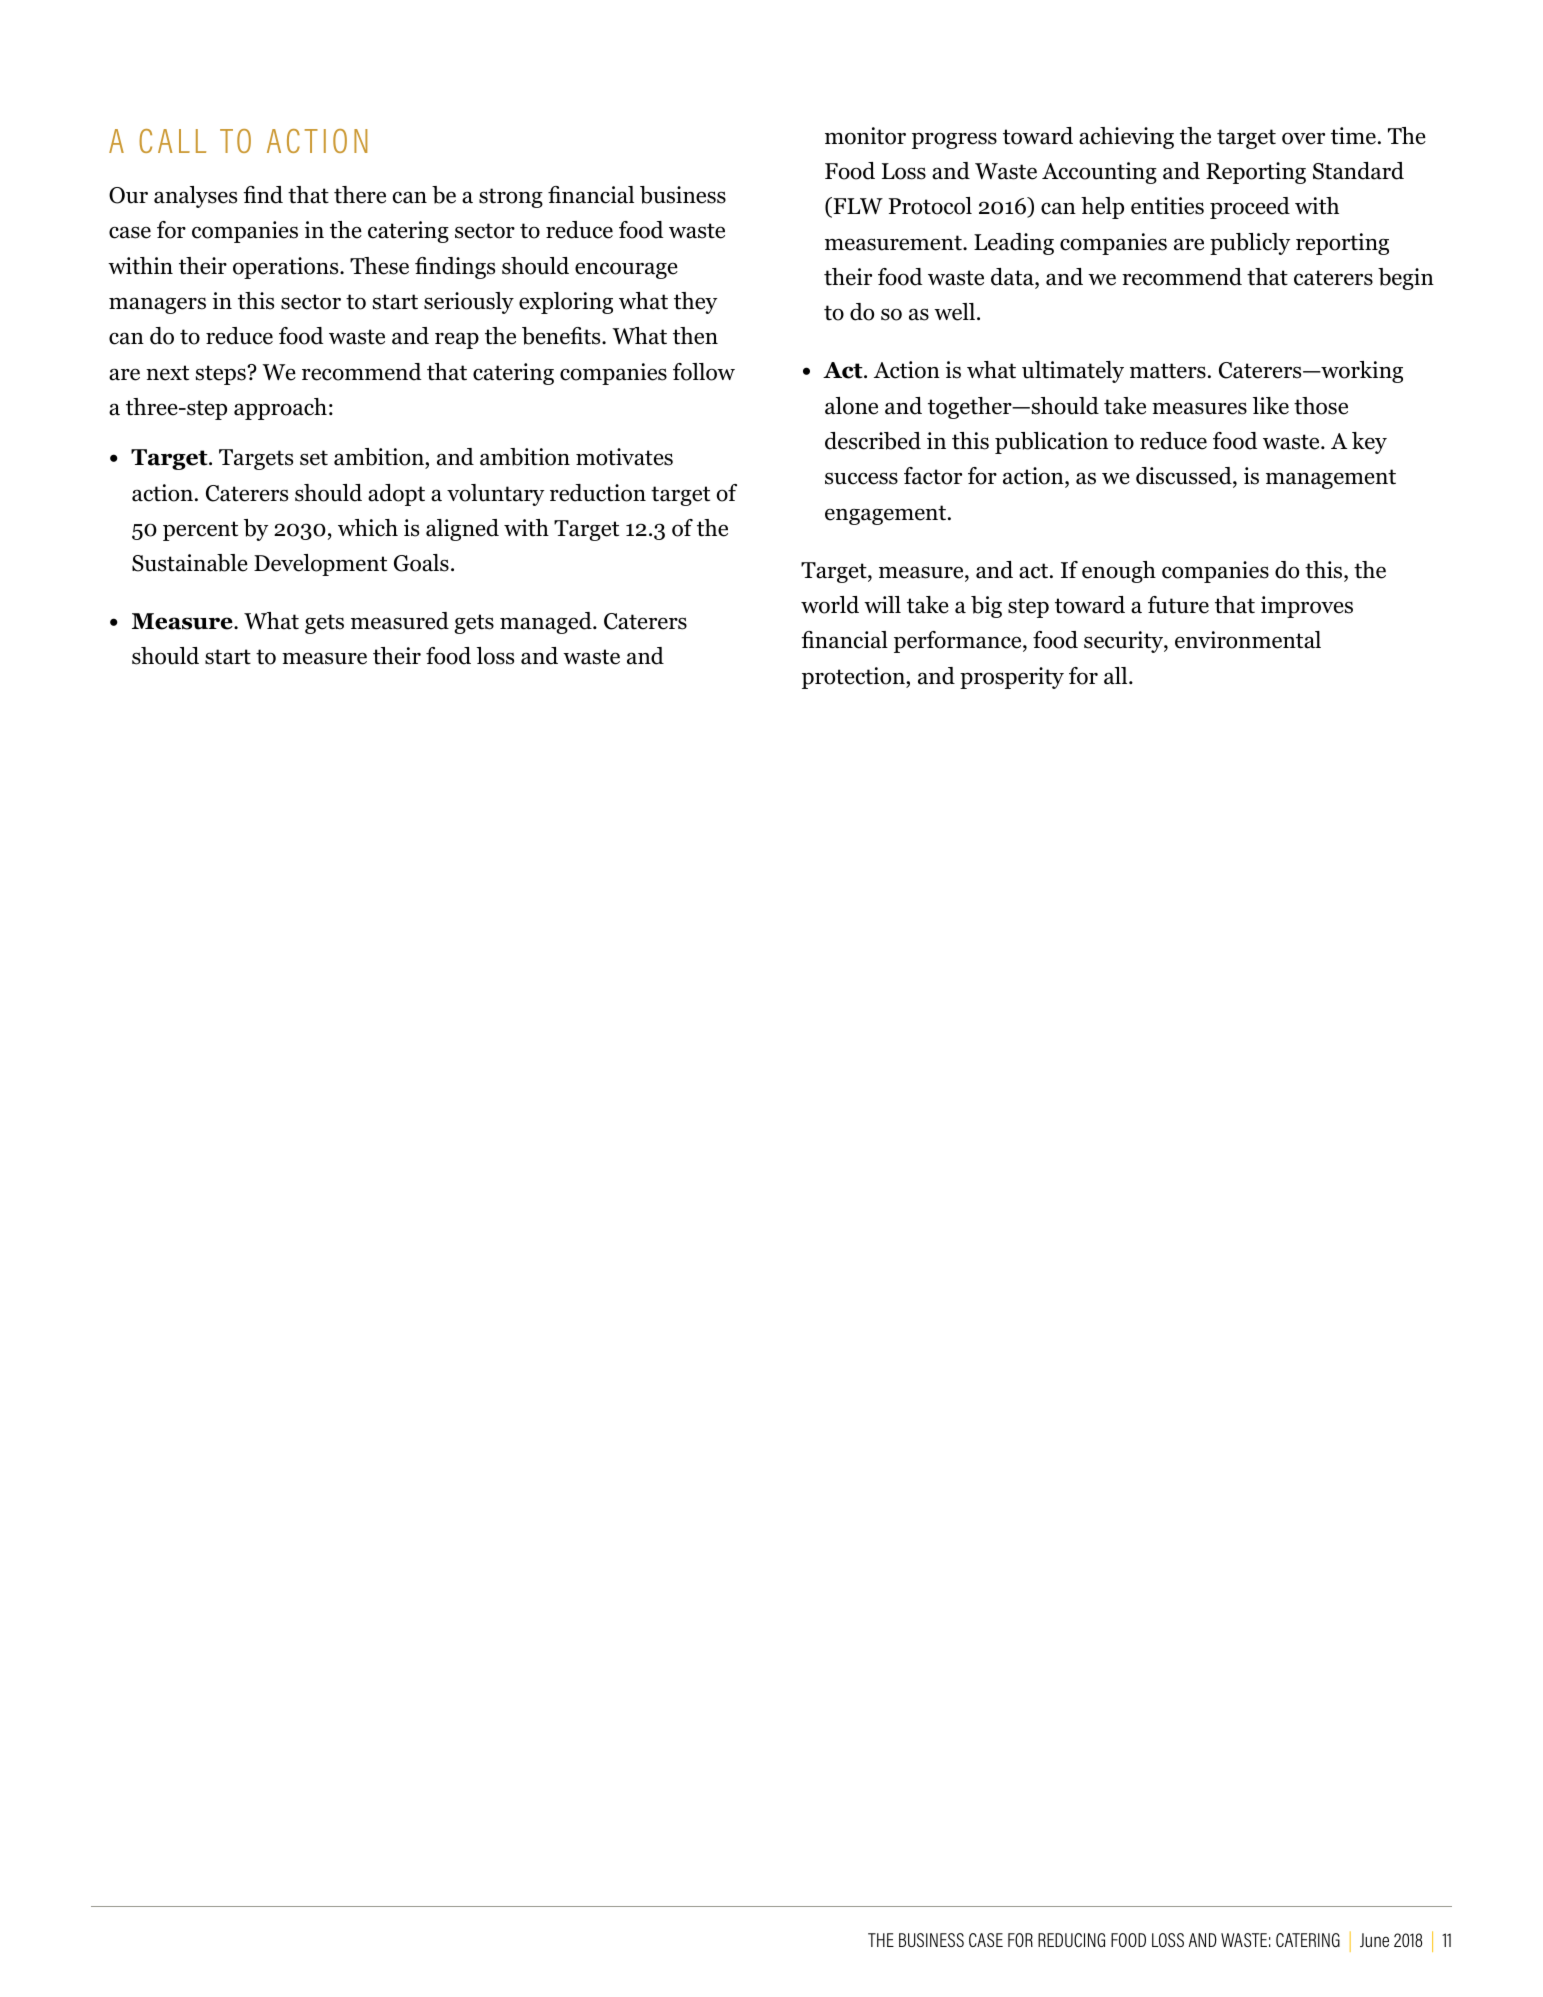  What do you see at coordinates (857, 207) in the image?
I see `FLW` at bounding box center [857, 207].
